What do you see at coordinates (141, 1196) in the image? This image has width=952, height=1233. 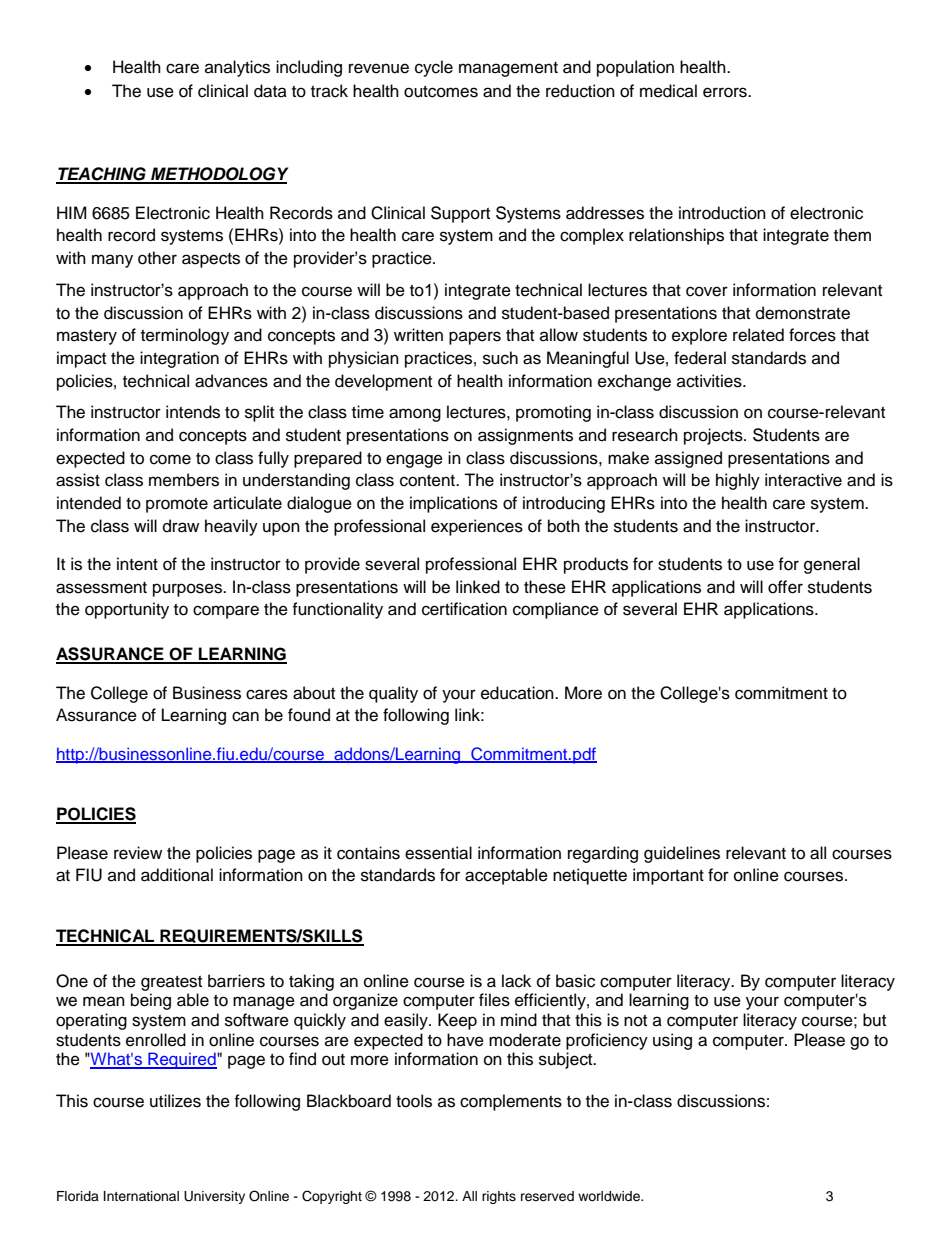 I see `International` at bounding box center [141, 1196].
